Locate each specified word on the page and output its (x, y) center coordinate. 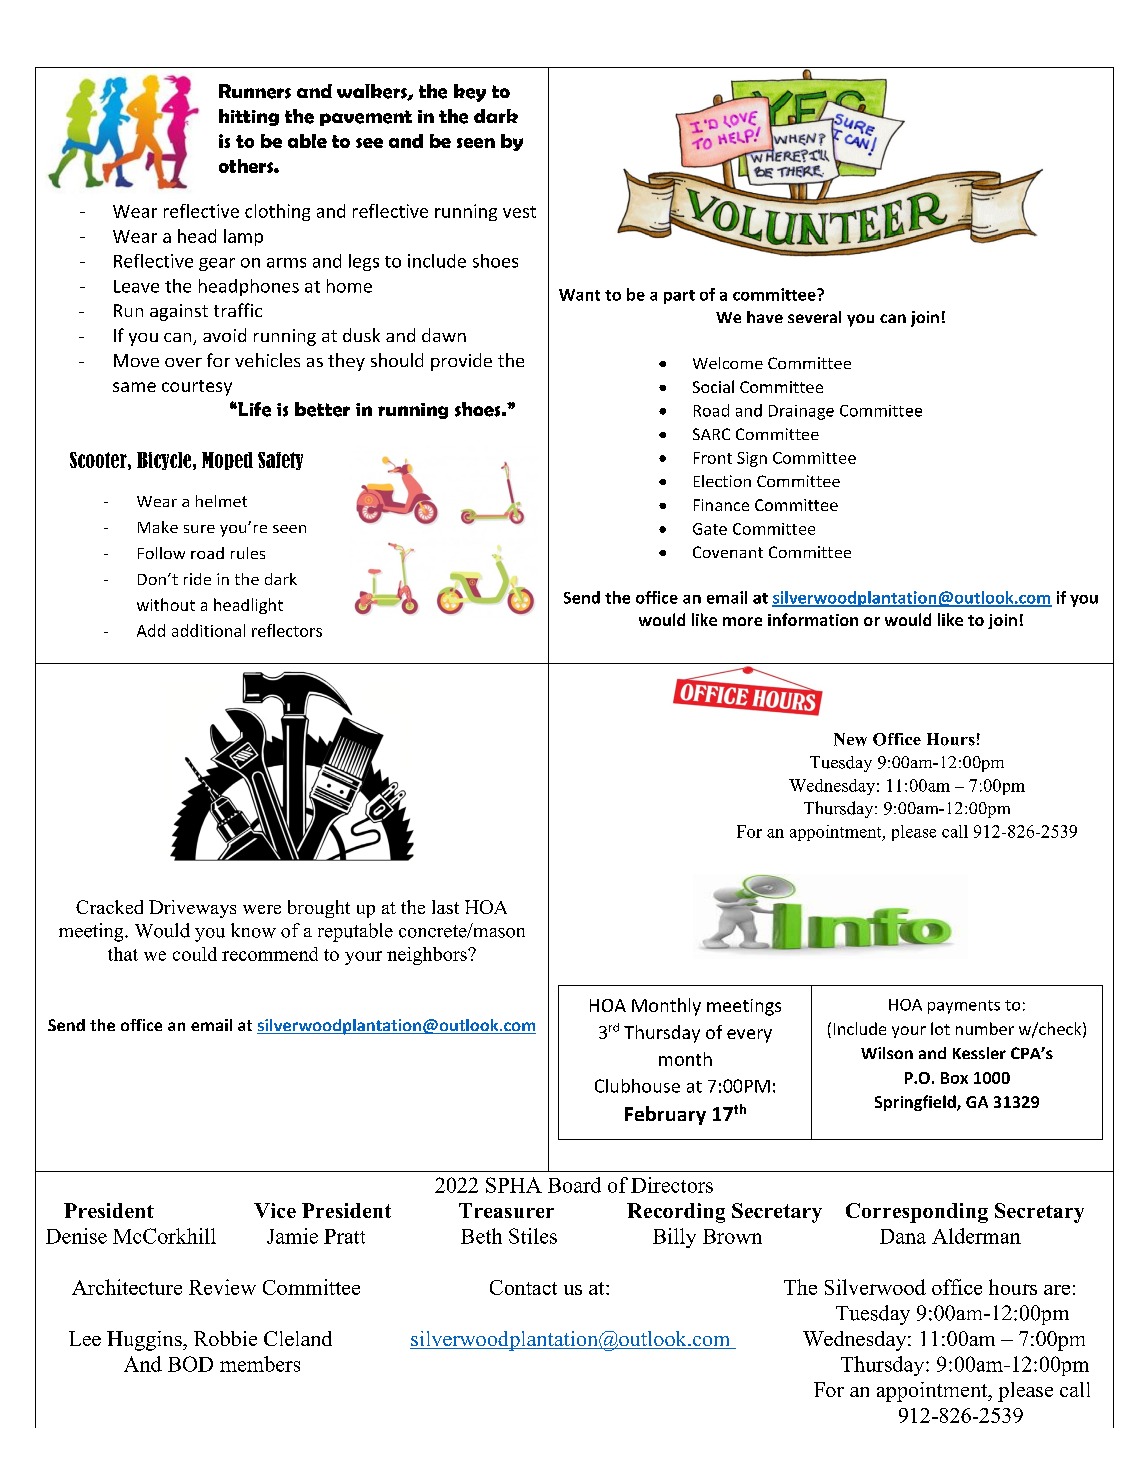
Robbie (225, 1338)
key (470, 93)
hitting (249, 117)
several (814, 317)
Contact (523, 1287)
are (1057, 1290)
